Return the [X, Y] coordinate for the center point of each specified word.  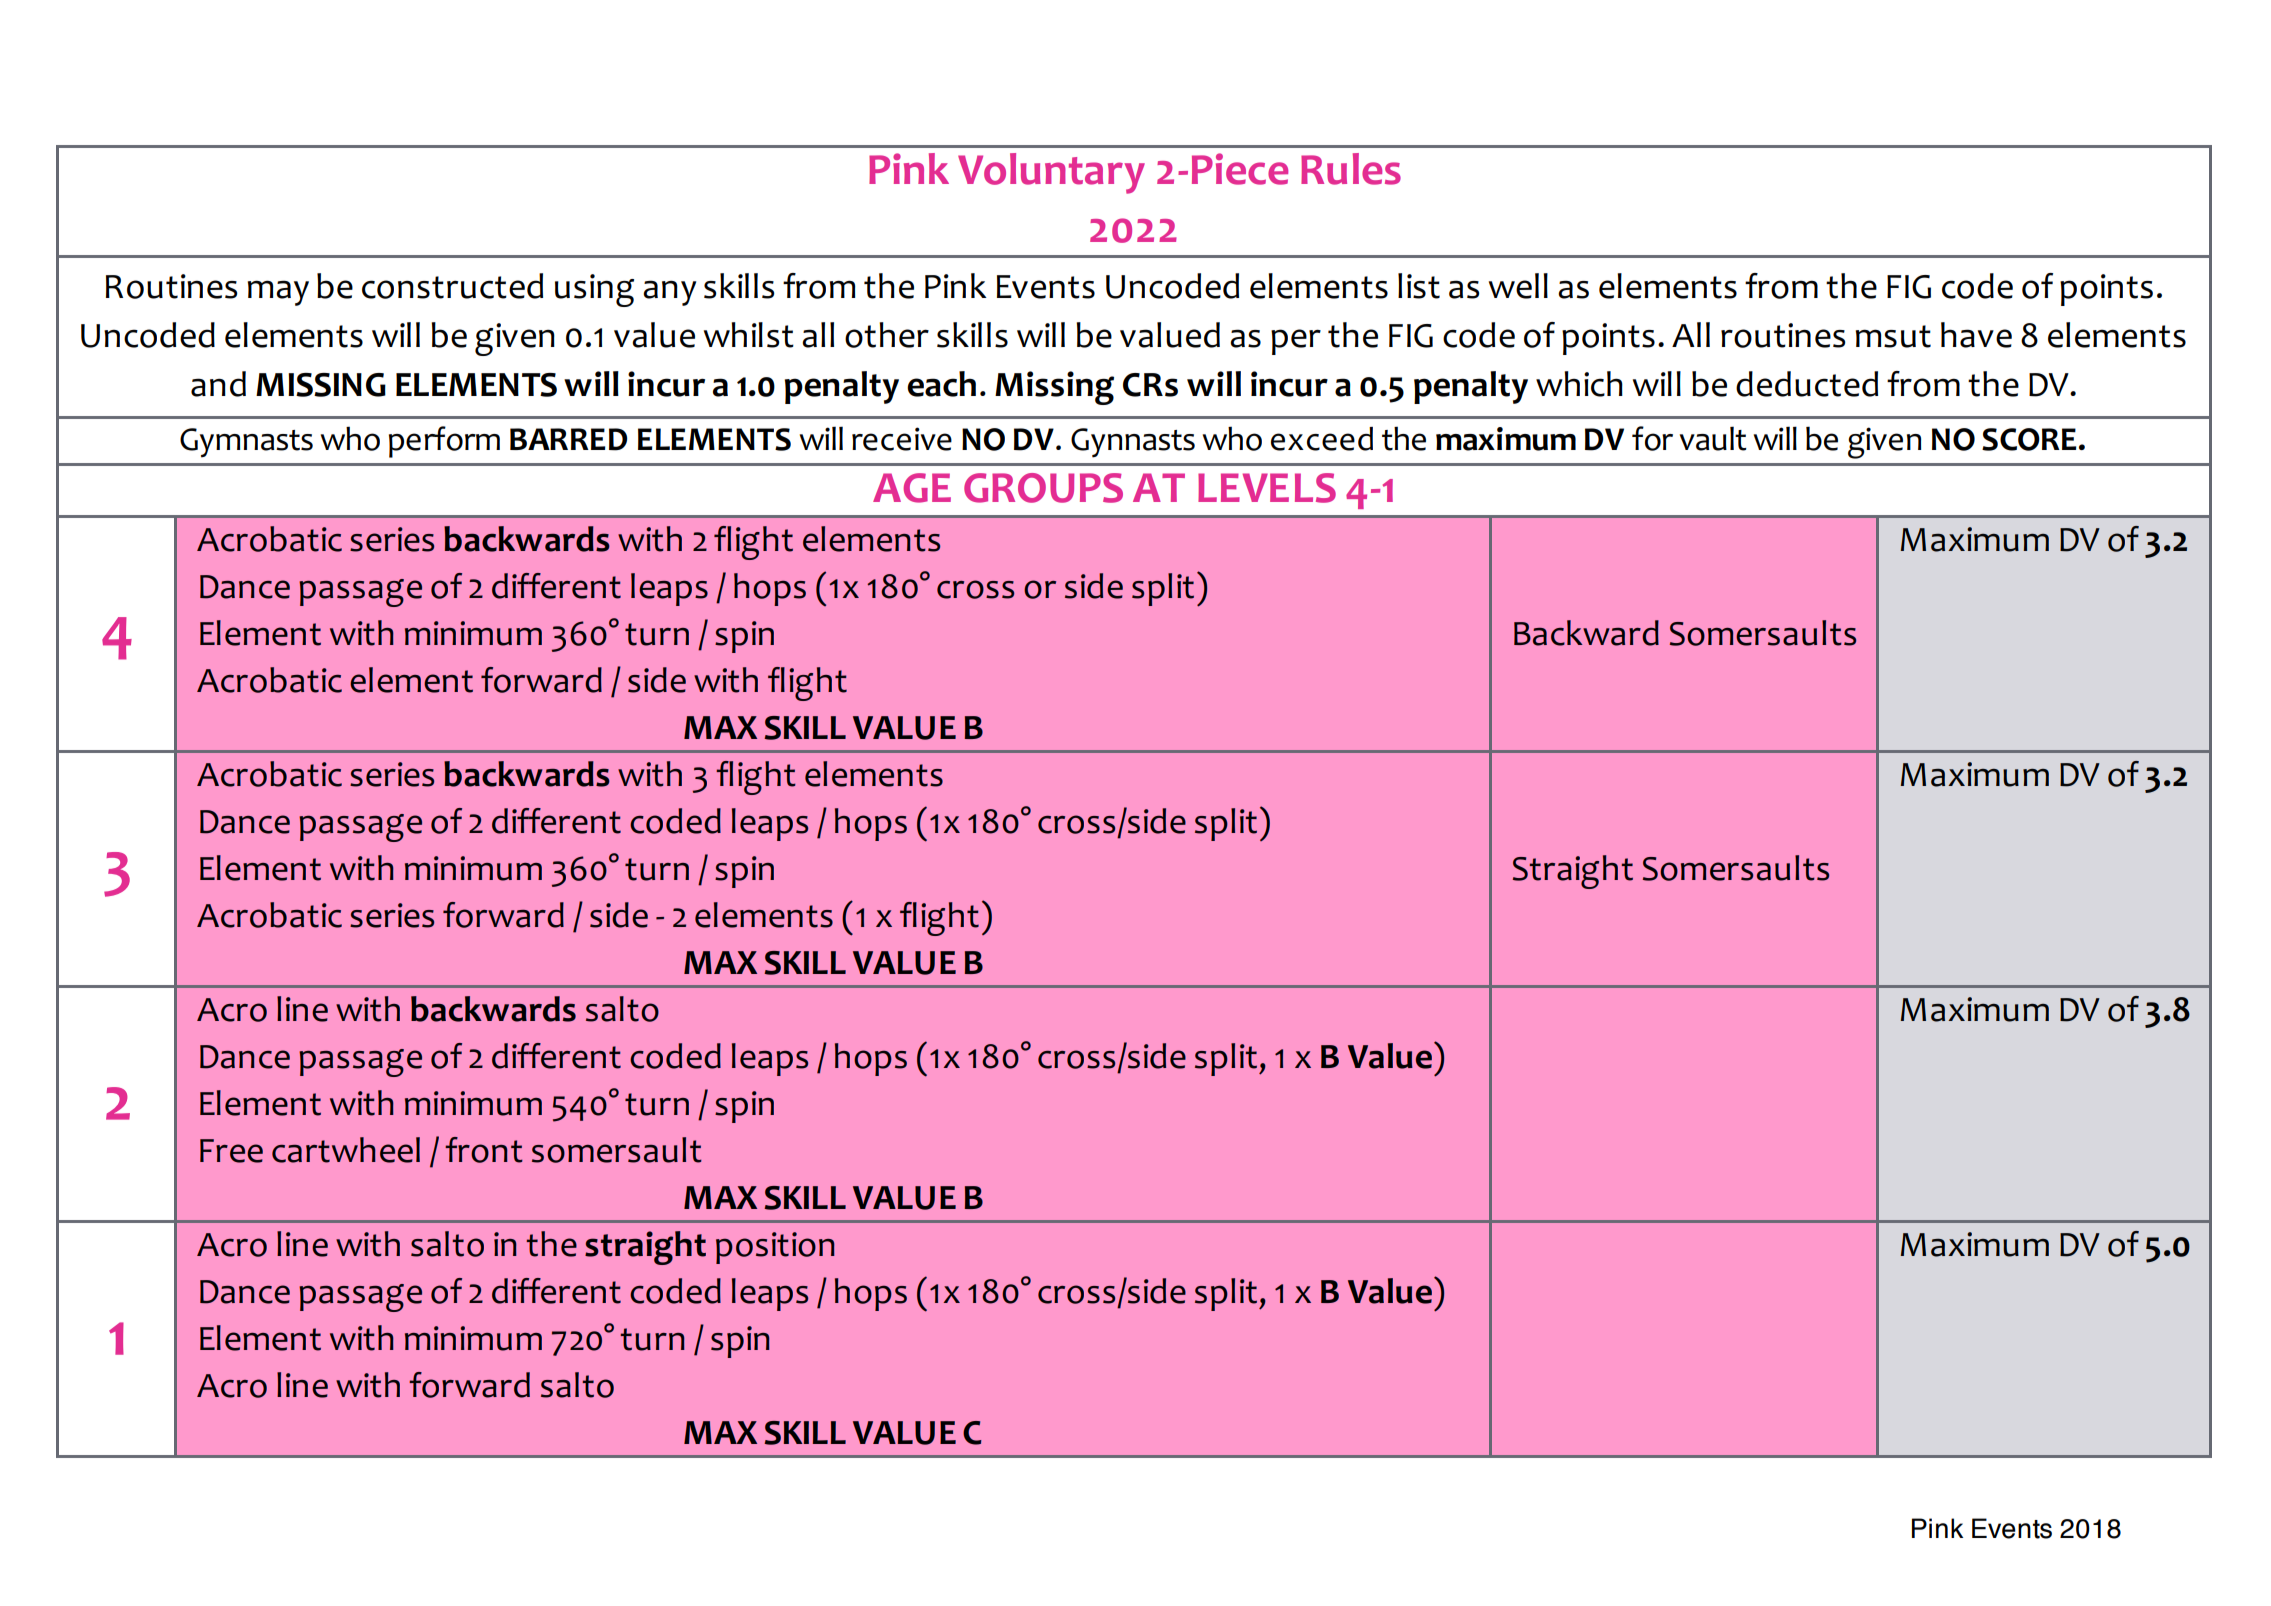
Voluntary [1051, 173]
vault [1713, 438]
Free [231, 1151]
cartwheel [346, 1150]
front [484, 1150]
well [1518, 286]
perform [444, 442]
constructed [452, 286]
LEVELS [1267, 488]
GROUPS [1043, 488]
